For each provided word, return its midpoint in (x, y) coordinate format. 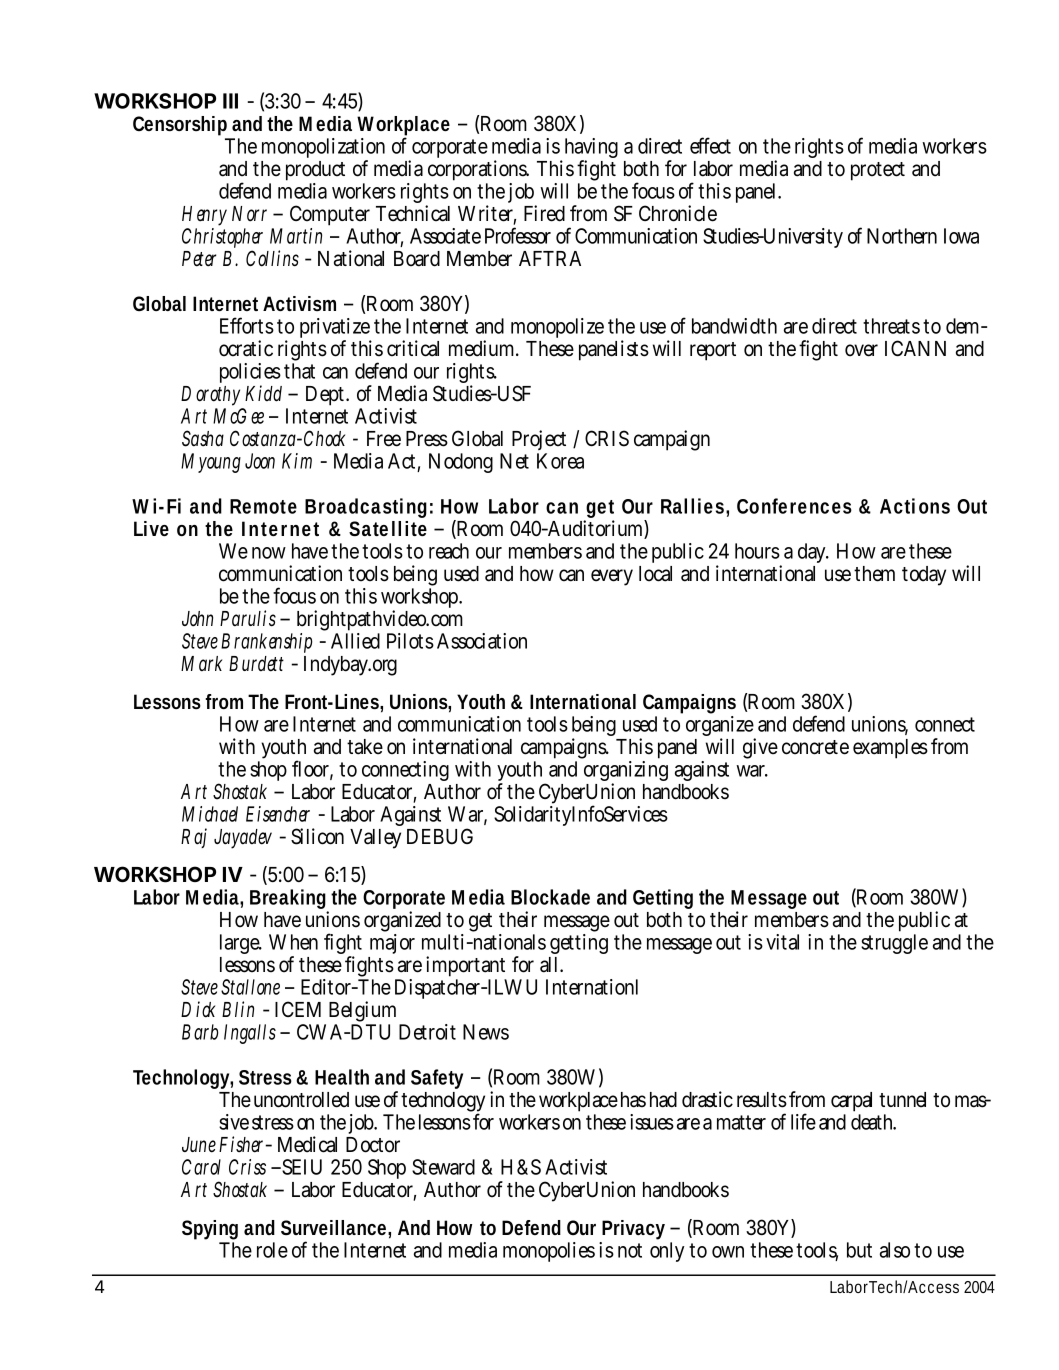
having (590, 150)
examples (890, 749)
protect (878, 171)
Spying (210, 1230)
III (230, 101)
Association (482, 641)
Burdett (256, 664)
